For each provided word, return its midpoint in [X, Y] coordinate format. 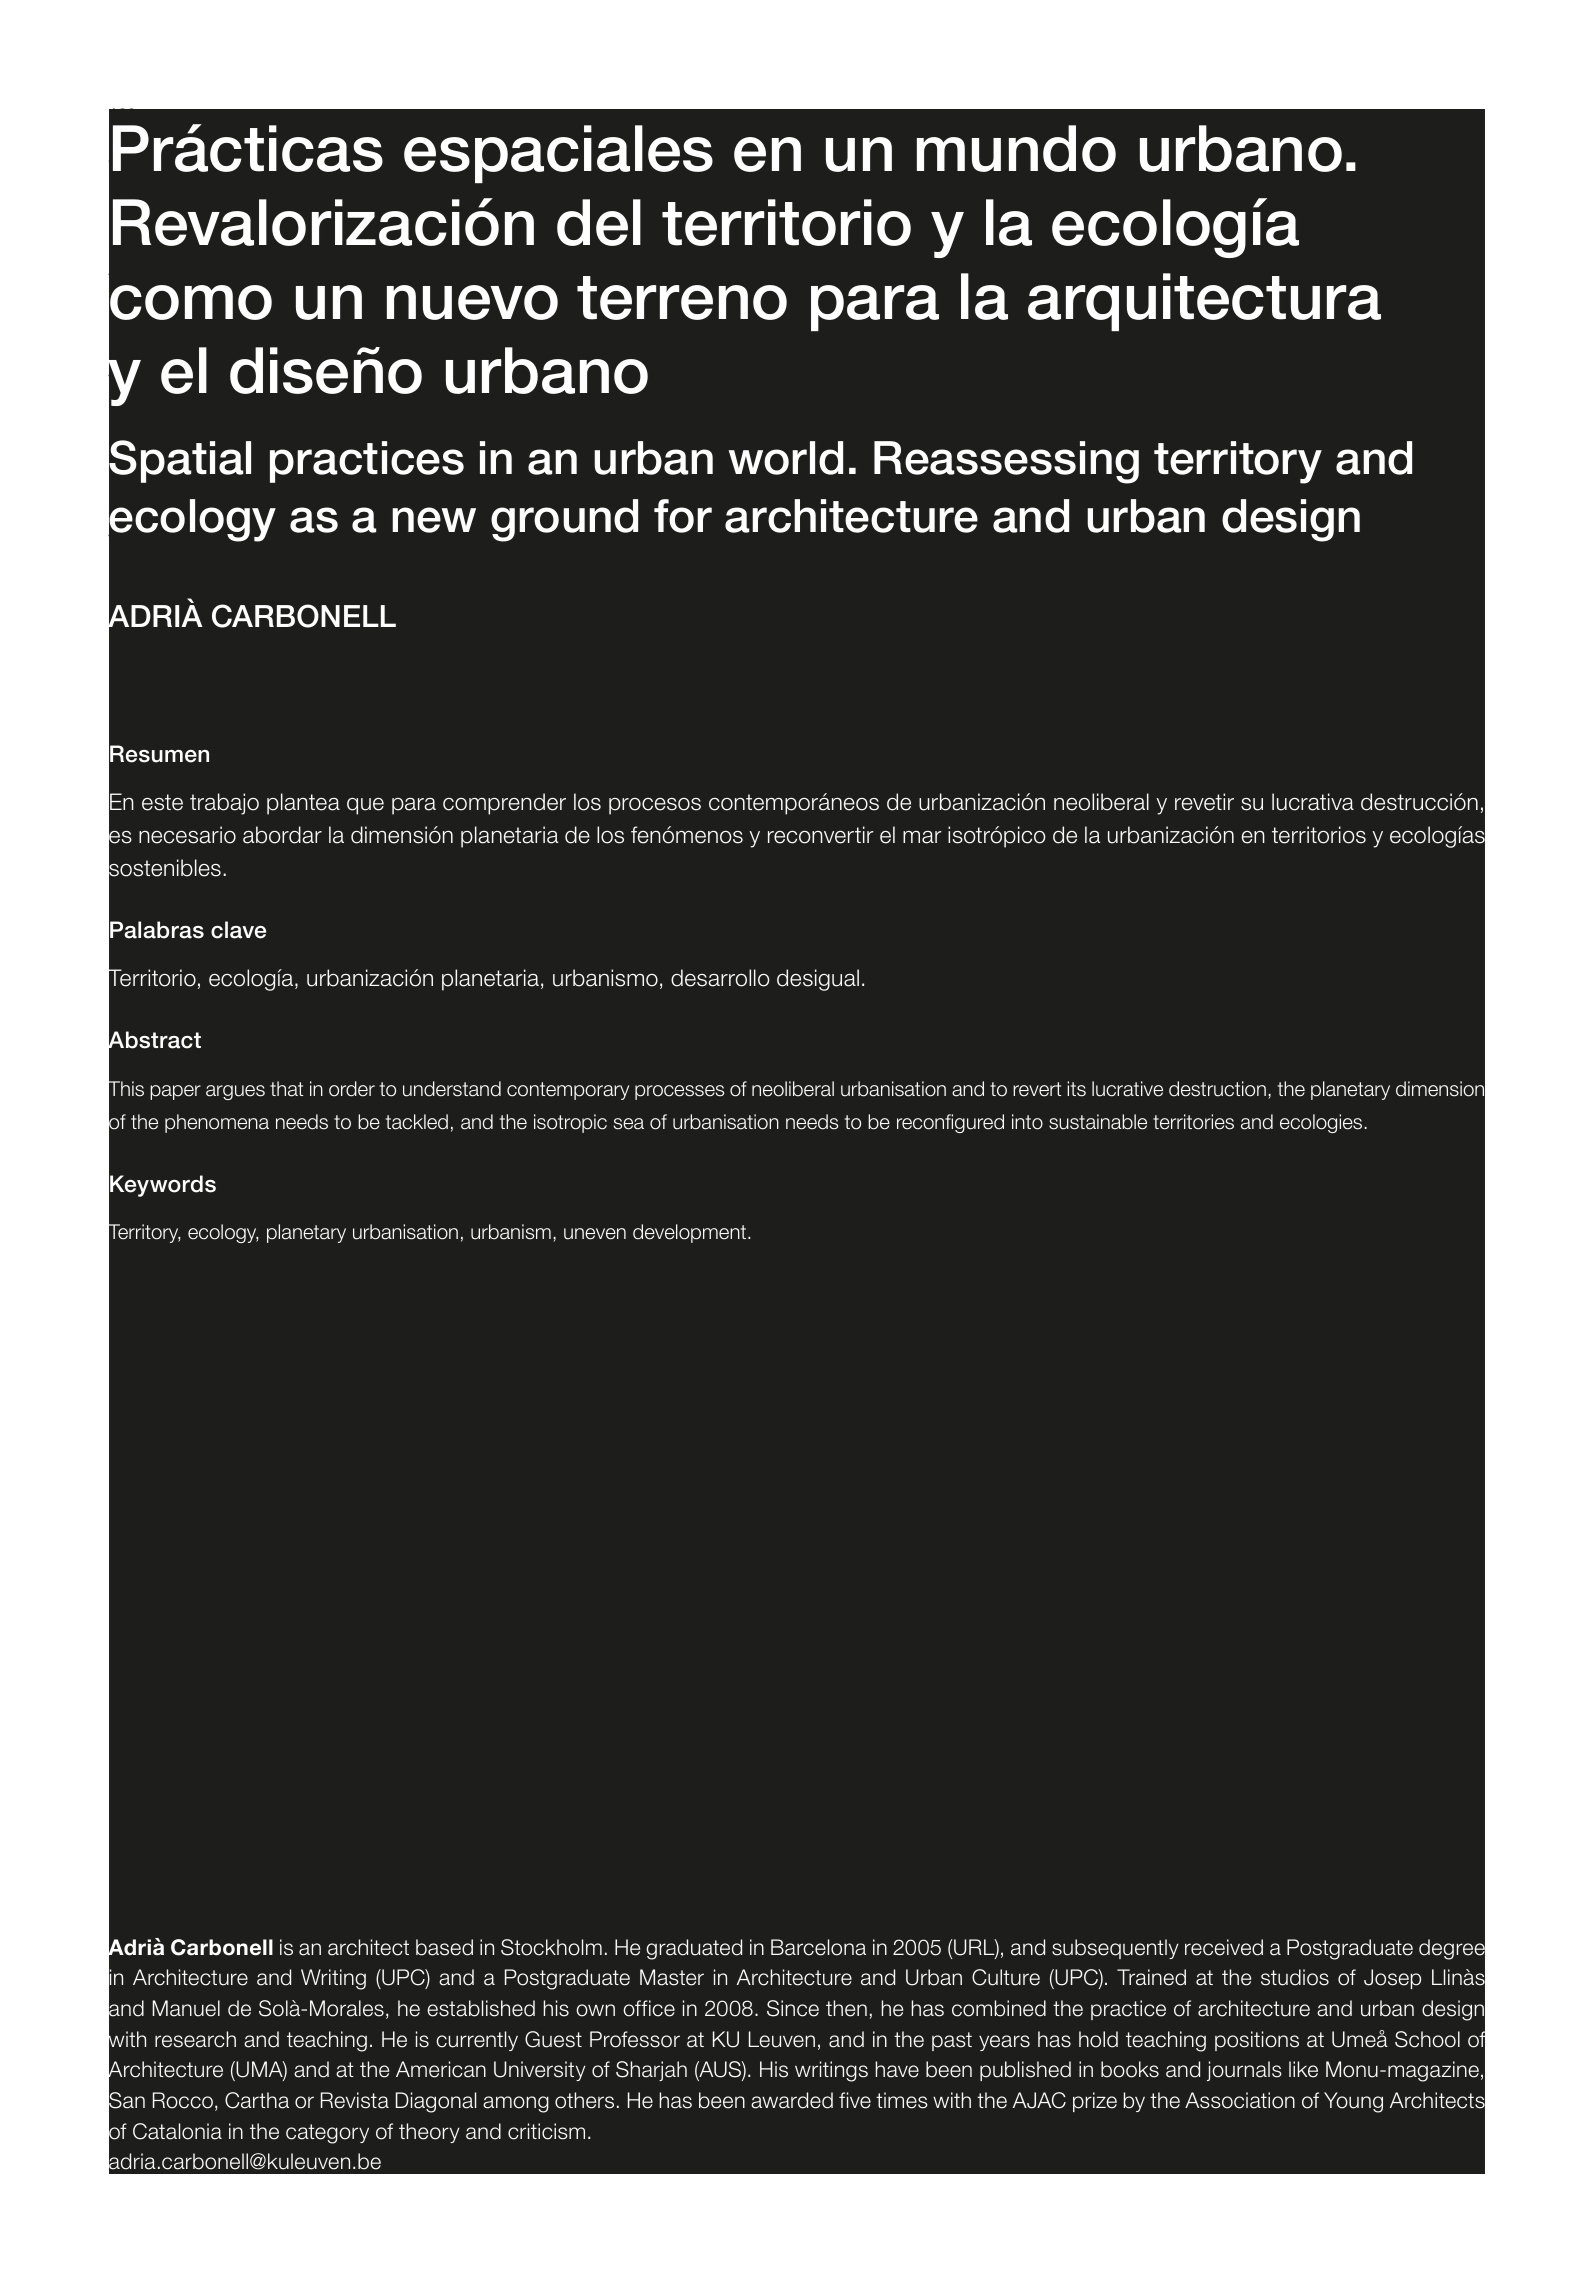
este [162, 802]
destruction [1217, 1089]
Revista [355, 2100]
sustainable [1098, 1122]
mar [922, 837]
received [1224, 1947]
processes [679, 1092]
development [689, 1233]
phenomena [217, 1123]
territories [1193, 1122]
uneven [595, 1234]
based [444, 1947]
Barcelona [818, 1947]
